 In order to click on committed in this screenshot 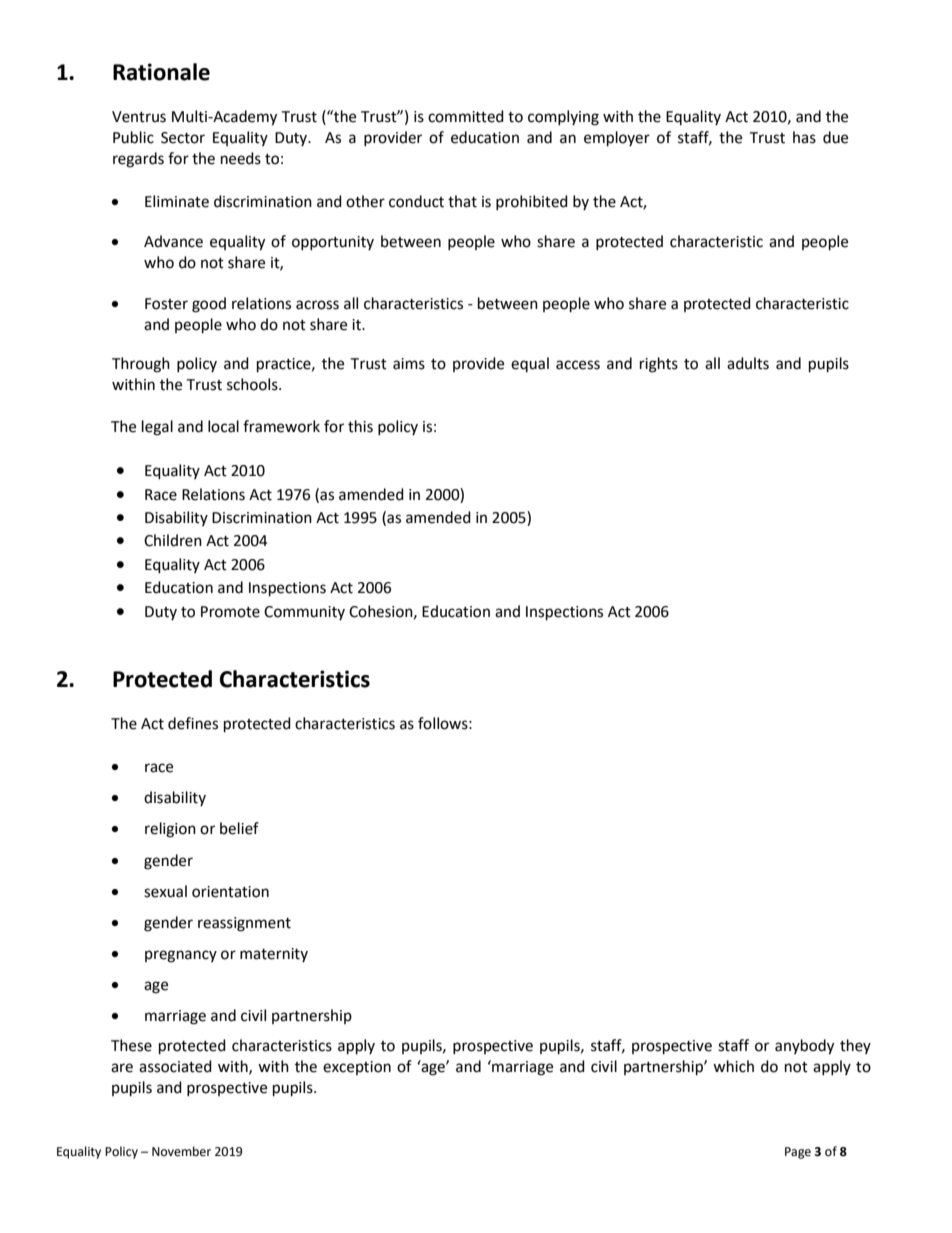, I will do `click(466, 116)`.
